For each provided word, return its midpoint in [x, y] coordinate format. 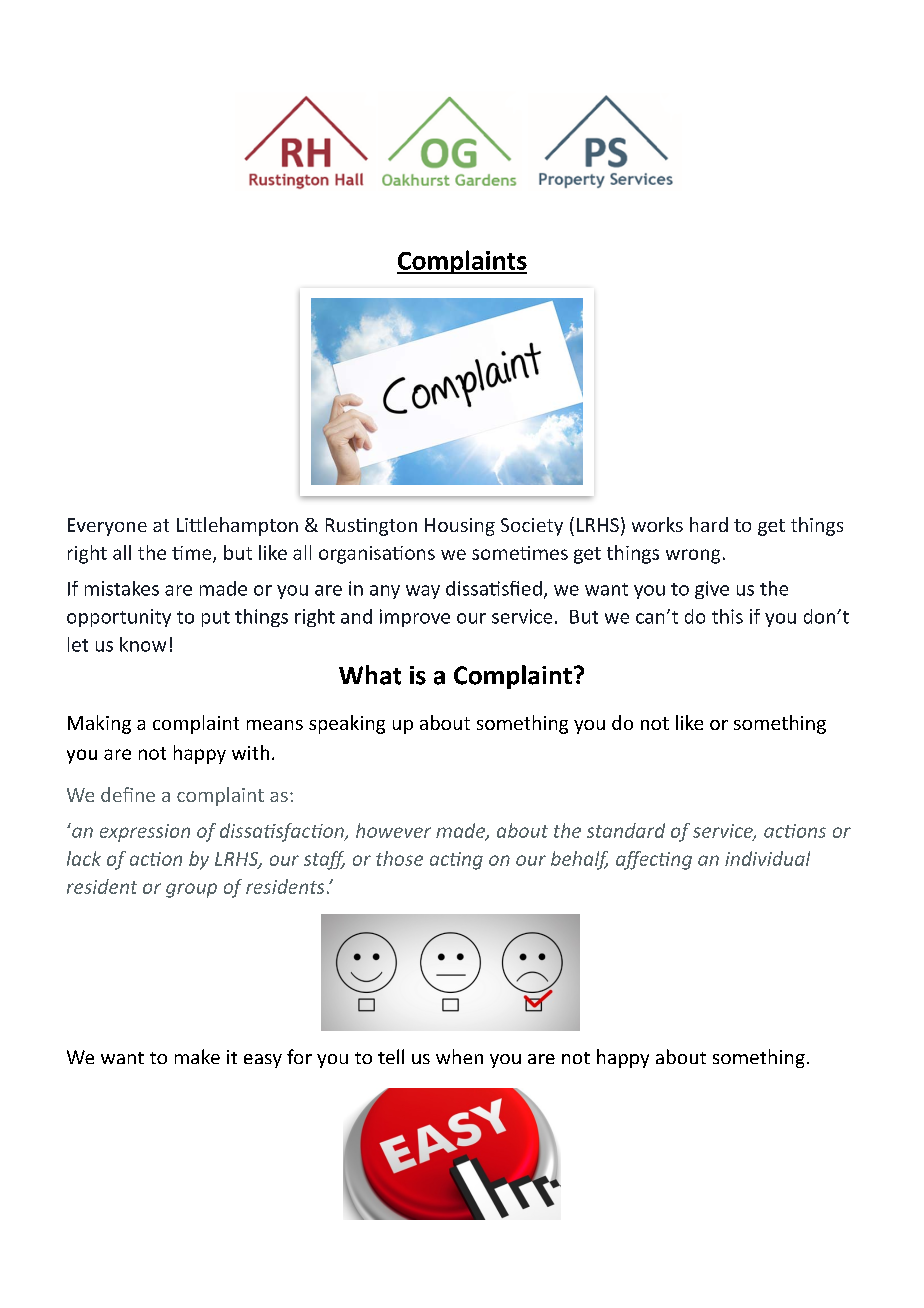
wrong [693, 556]
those [399, 858]
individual [767, 858]
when [459, 1056]
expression [145, 833]
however [393, 830]
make [197, 1056]
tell [391, 1056]
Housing [460, 527]
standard [626, 830]
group [191, 890]
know [143, 644]
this [727, 616]
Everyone [107, 527]
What [370, 675]
